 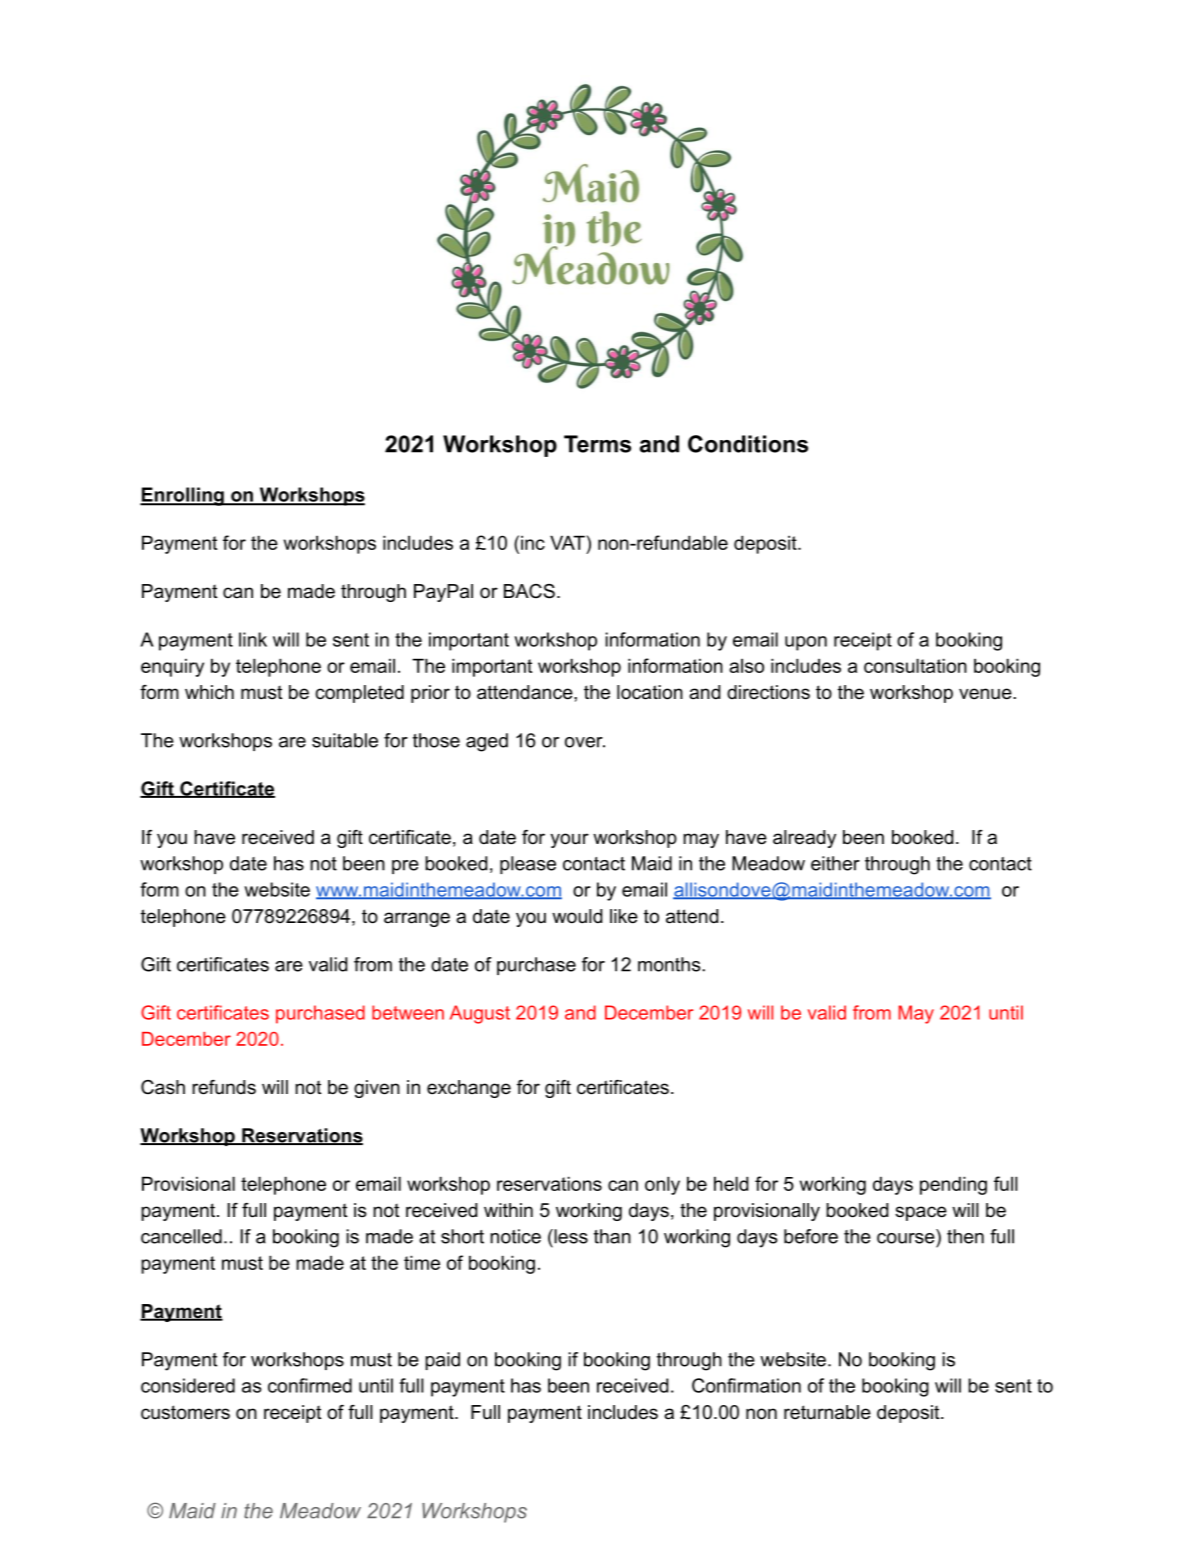 I want to click on Confirmation, so click(x=746, y=1385).
